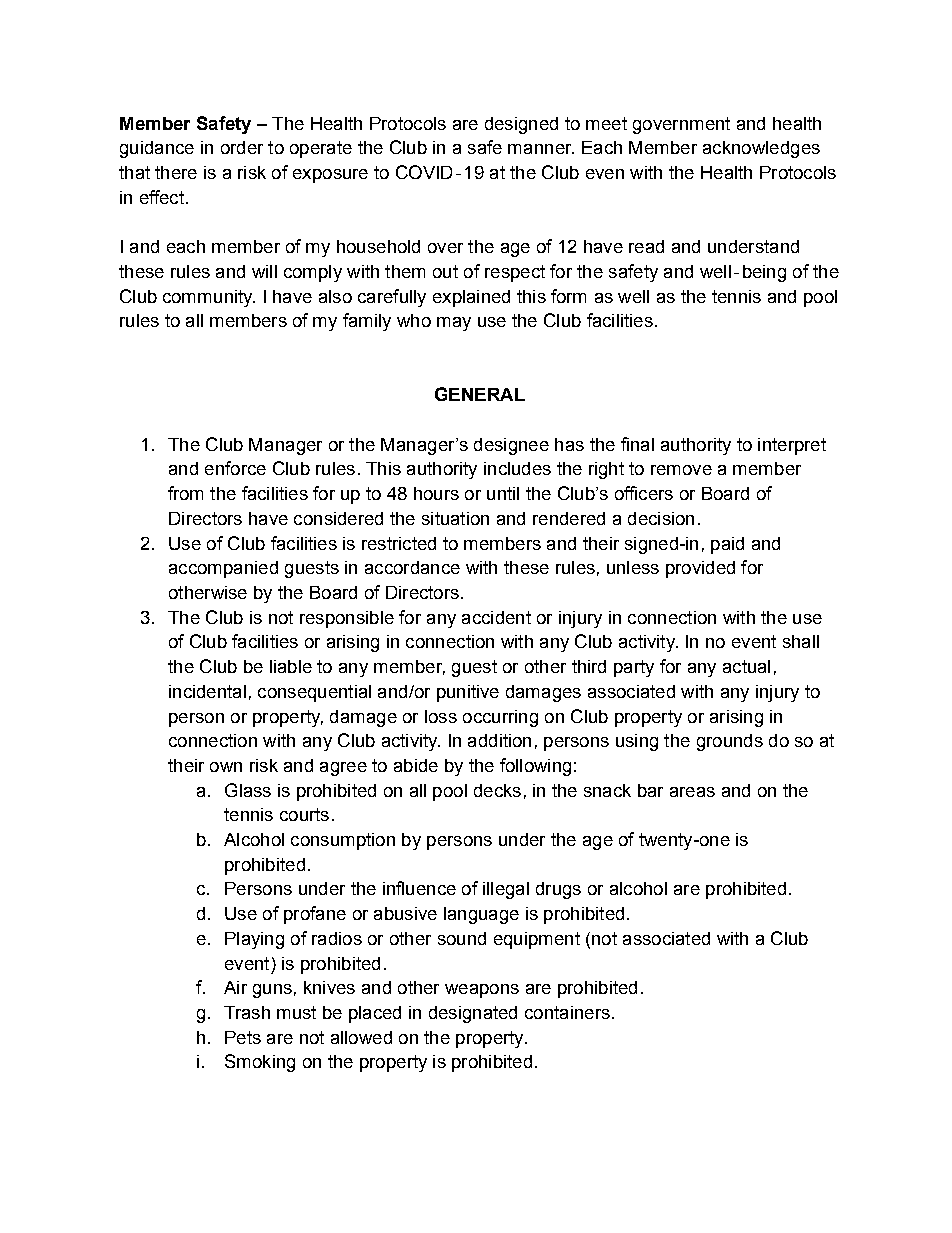  Describe the element at coordinates (242, 147) in the image. I see `order` at that location.
